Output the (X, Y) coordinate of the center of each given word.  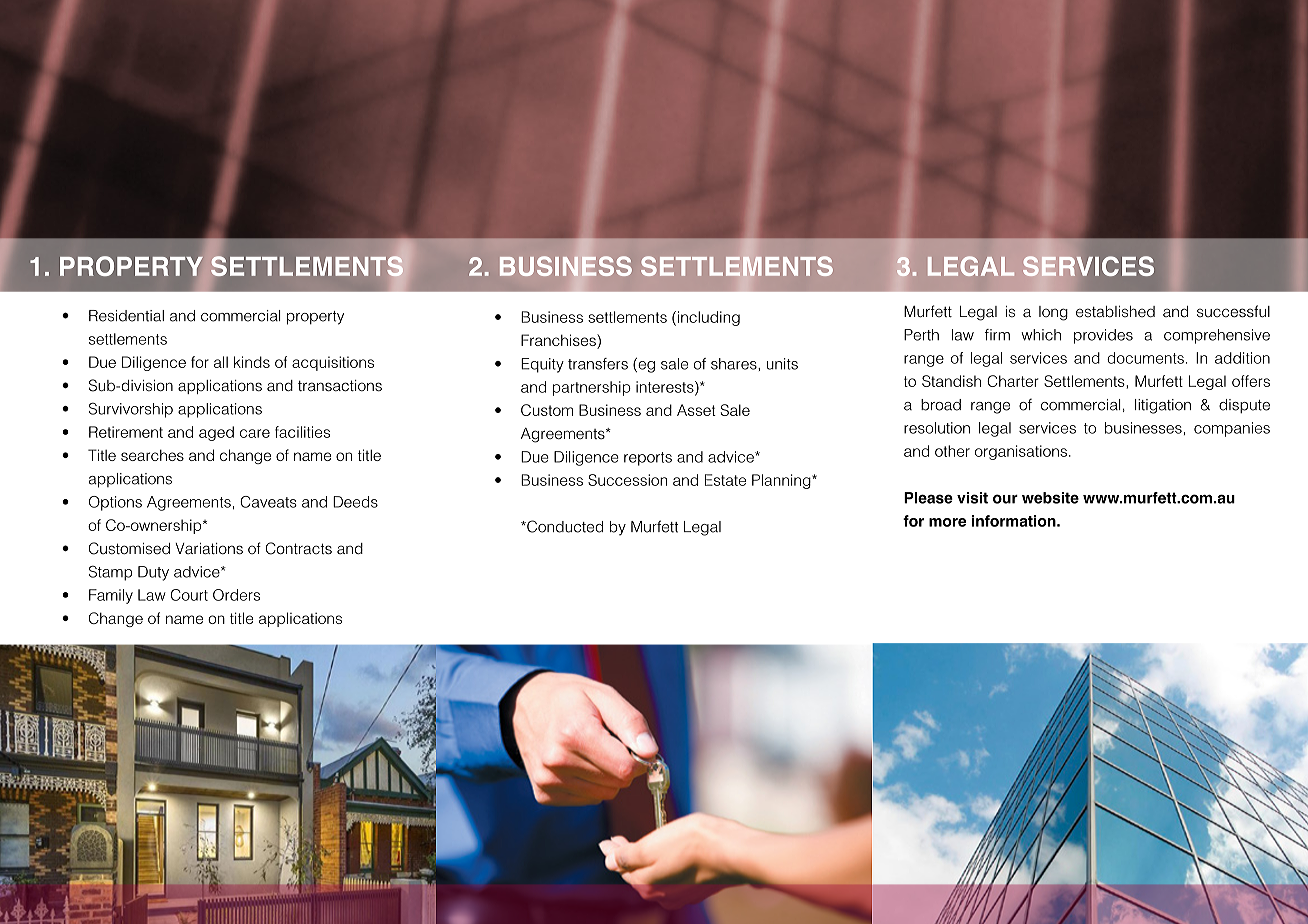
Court (189, 595)
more (947, 522)
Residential (126, 316)
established (1115, 312)
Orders (236, 595)
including (709, 318)
